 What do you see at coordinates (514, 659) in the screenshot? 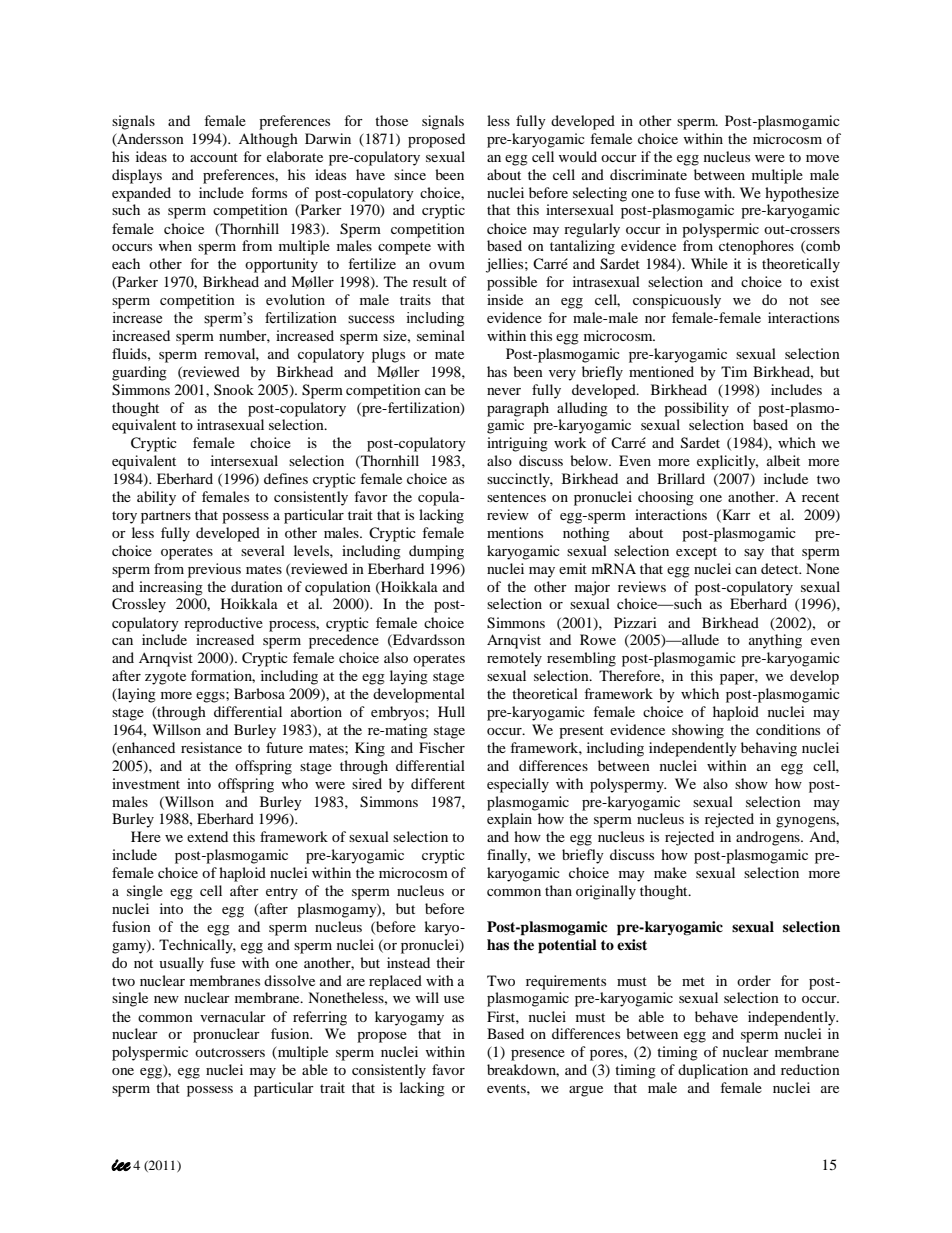
I see `remotely` at bounding box center [514, 659].
